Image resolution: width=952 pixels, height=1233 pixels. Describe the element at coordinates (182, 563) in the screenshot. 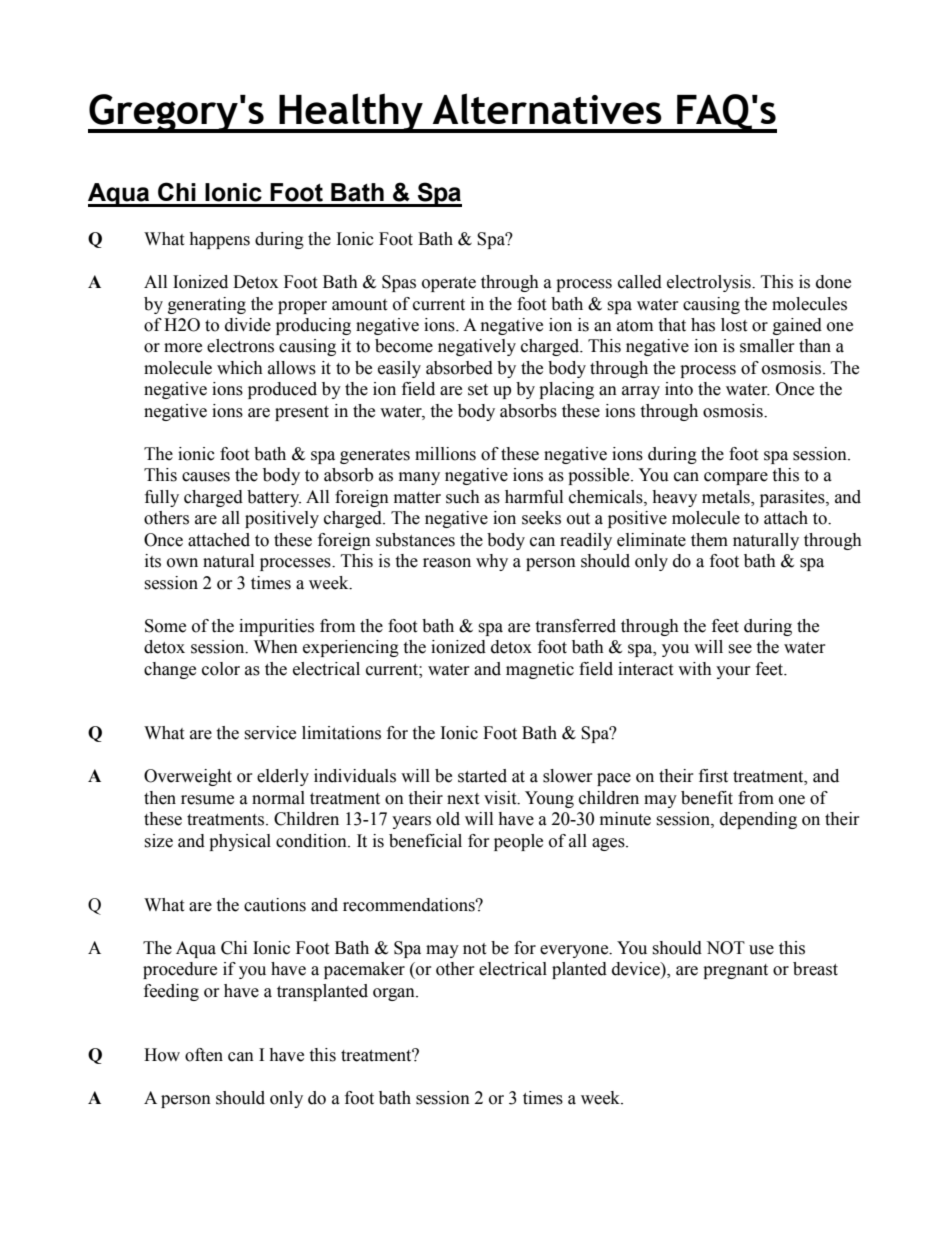

I see `own` at that location.
